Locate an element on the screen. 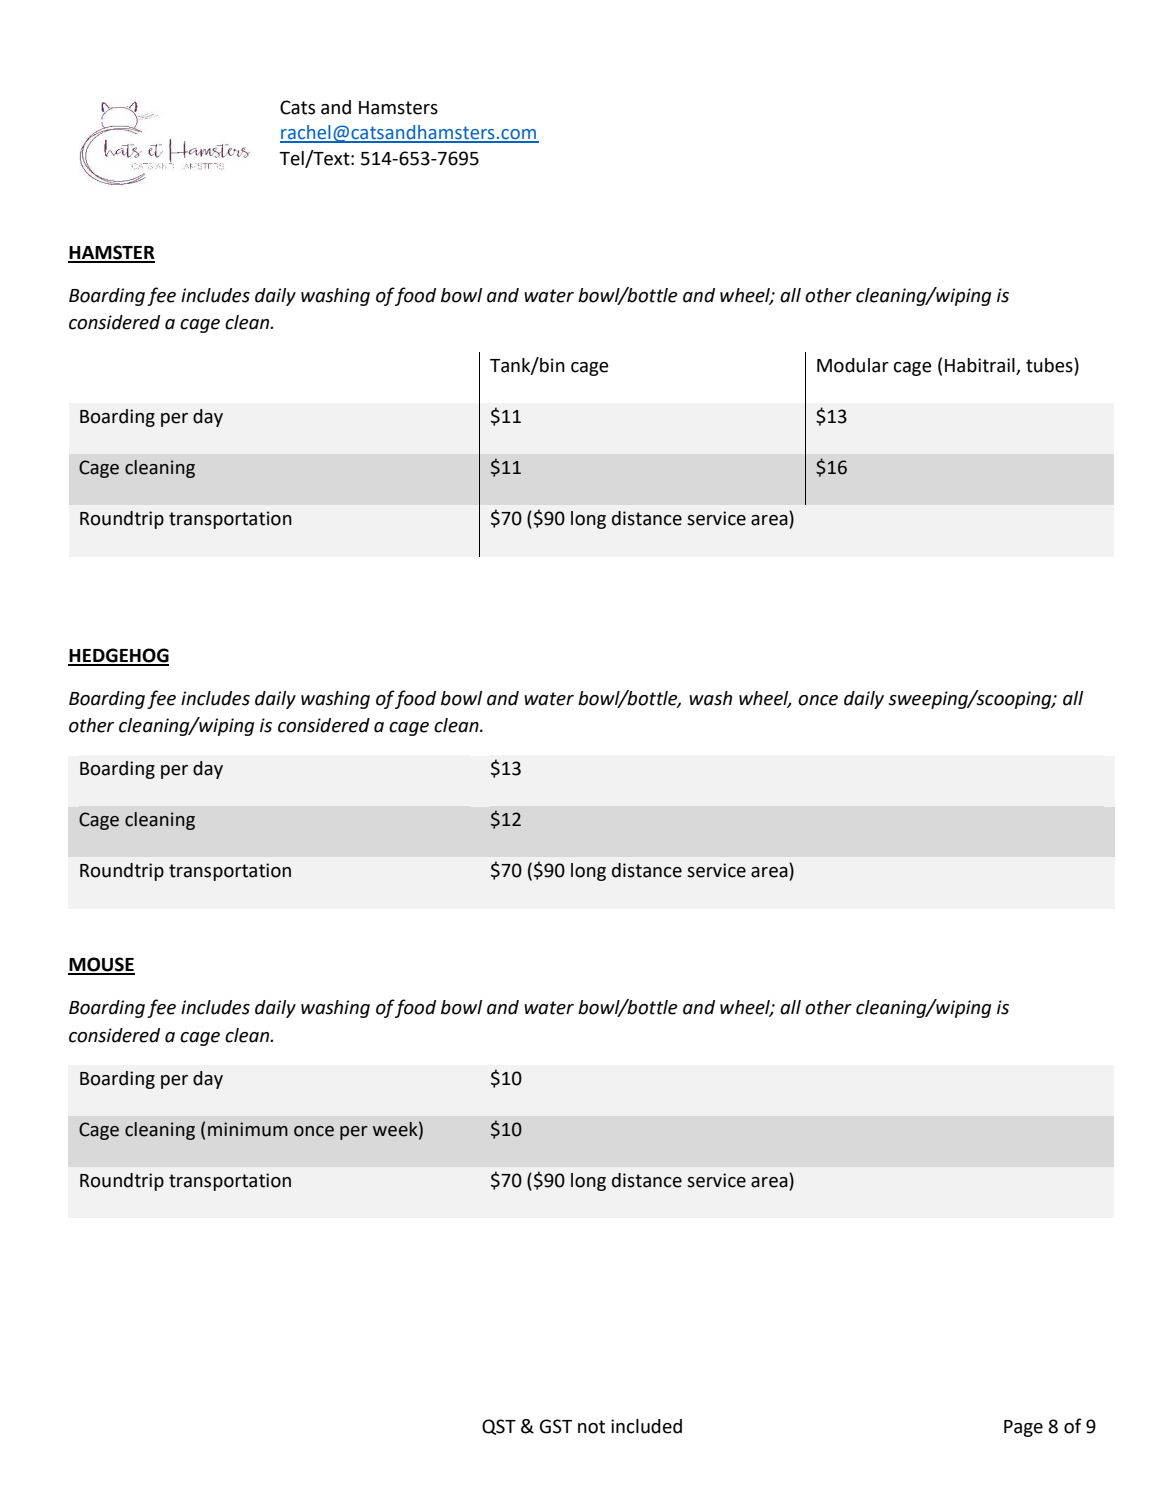  included is located at coordinates (646, 1426).
